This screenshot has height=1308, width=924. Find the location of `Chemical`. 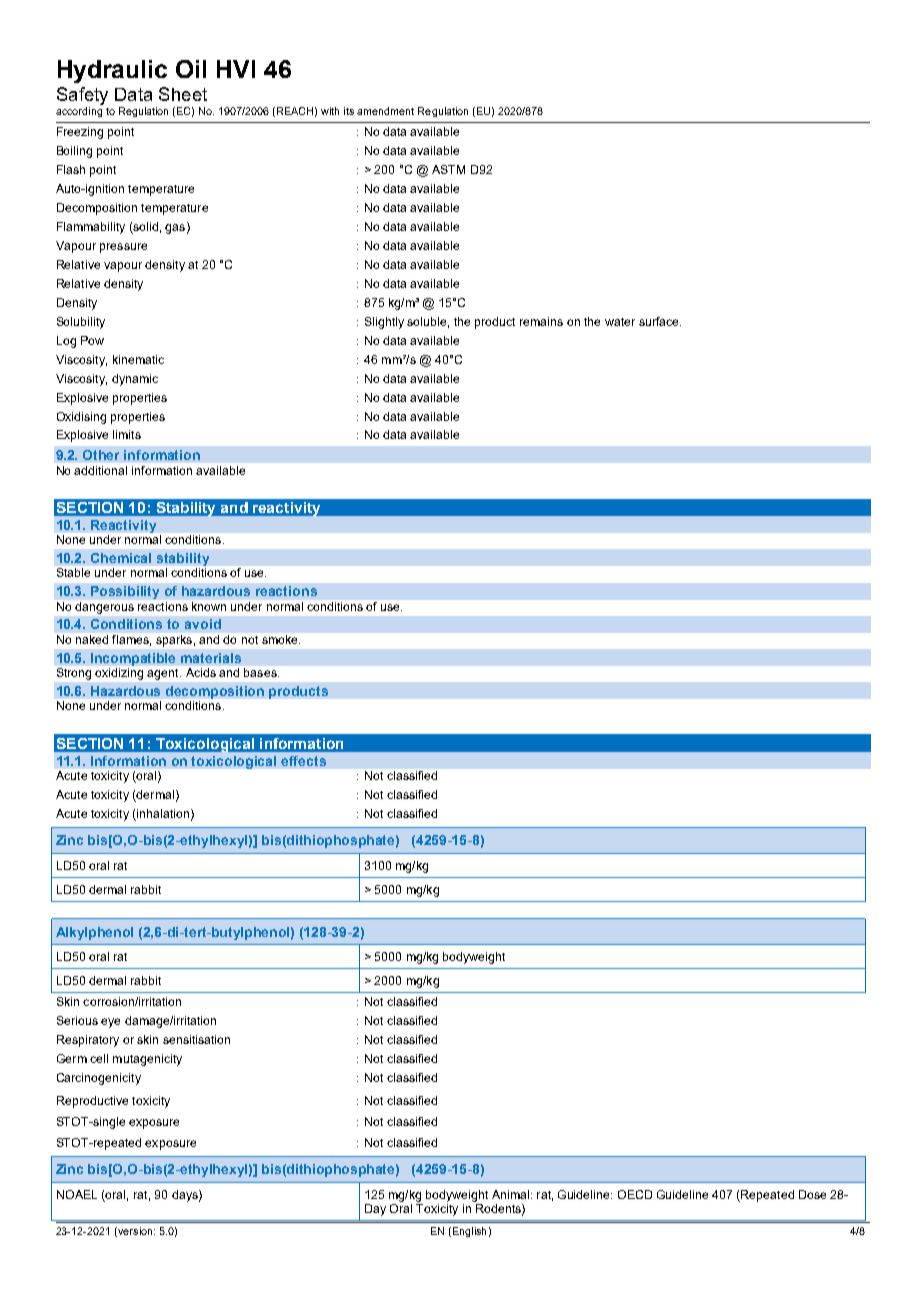

Chemical is located at coordinates (121, 558).
